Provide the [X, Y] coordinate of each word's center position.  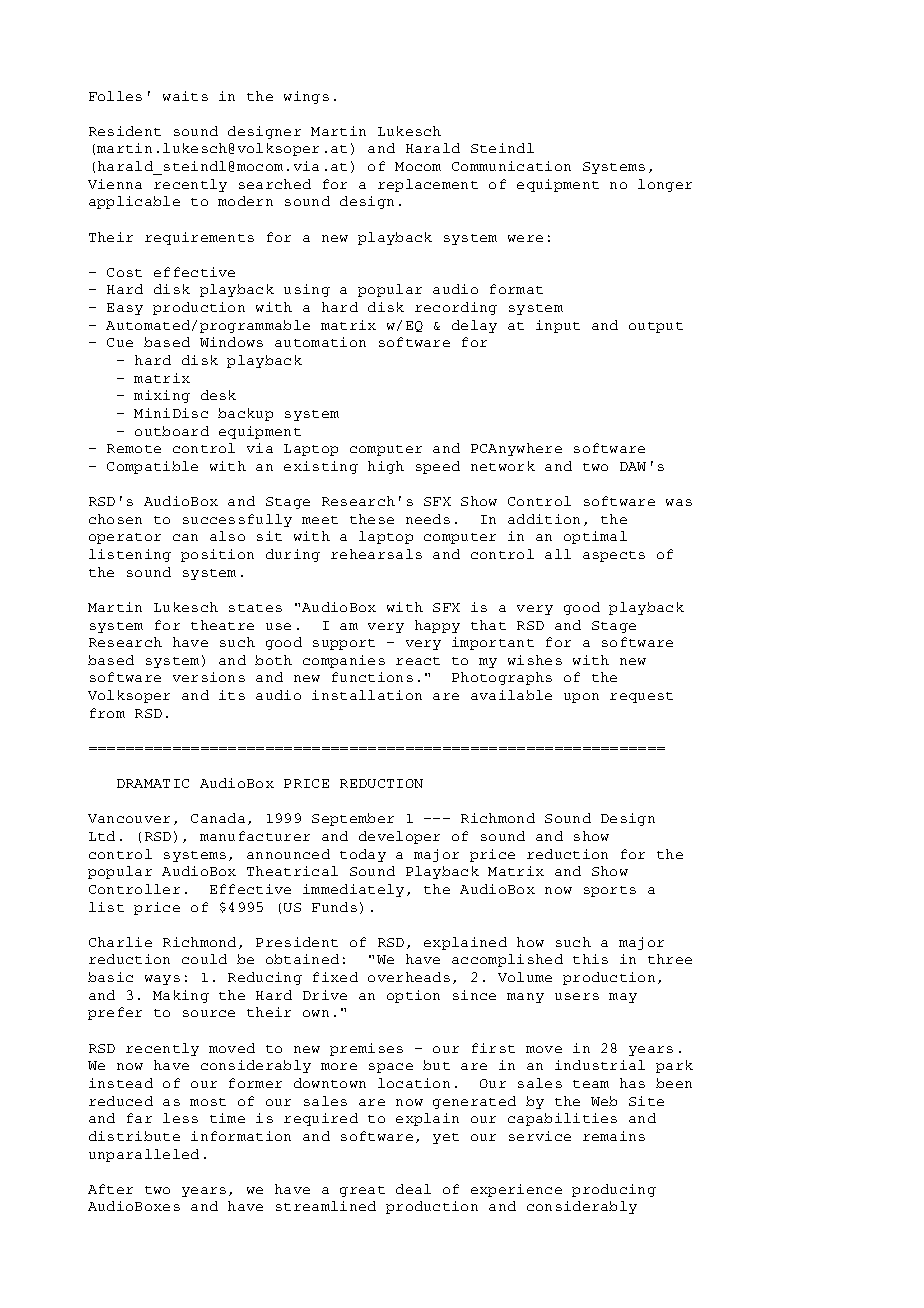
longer [665, 185]
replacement [428, 185]
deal [413, 1189]
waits [185, 96]
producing [614, 1190]
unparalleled [144, 1155]
